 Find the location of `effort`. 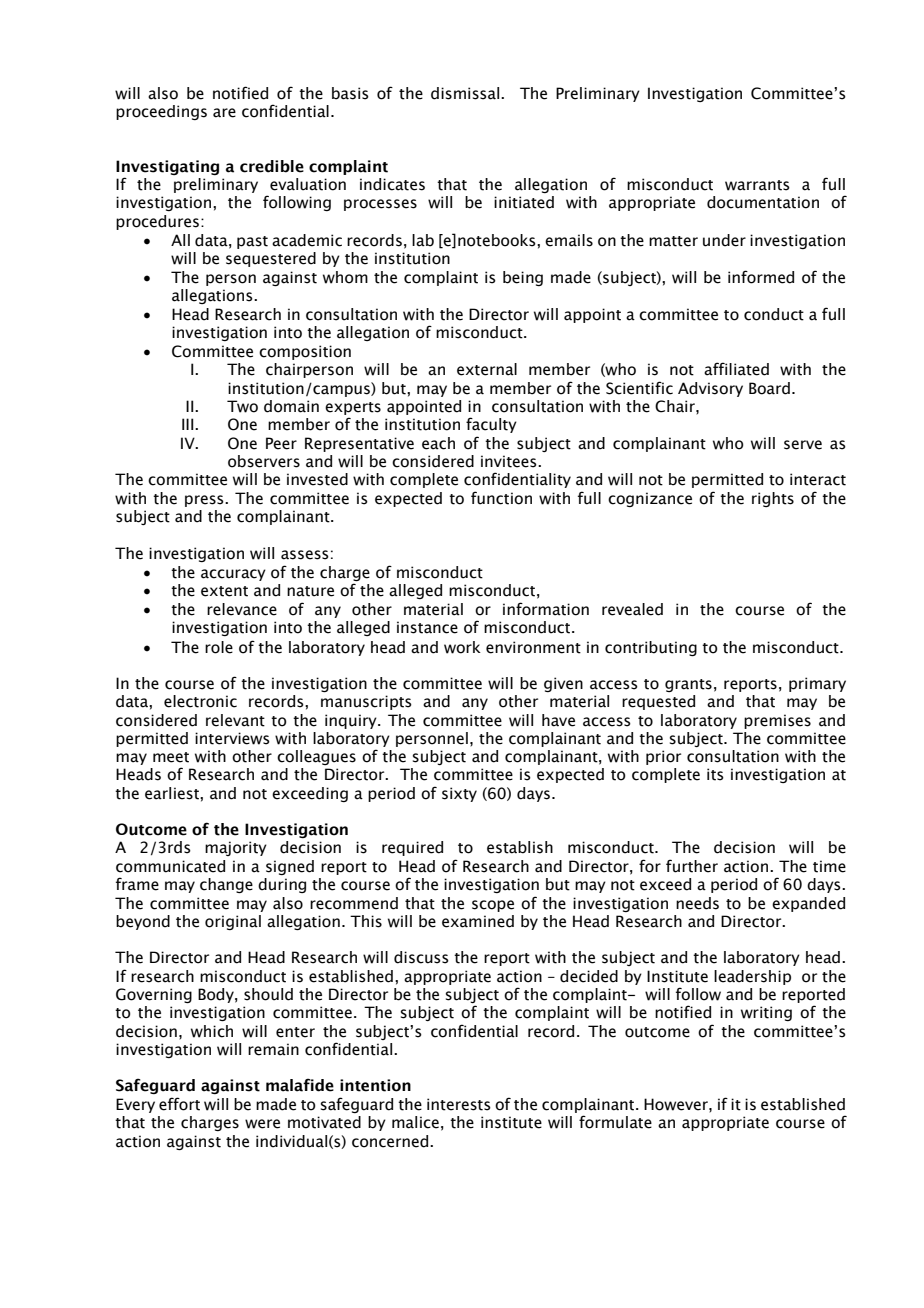

effort is located at coordinates (179, 1104).
